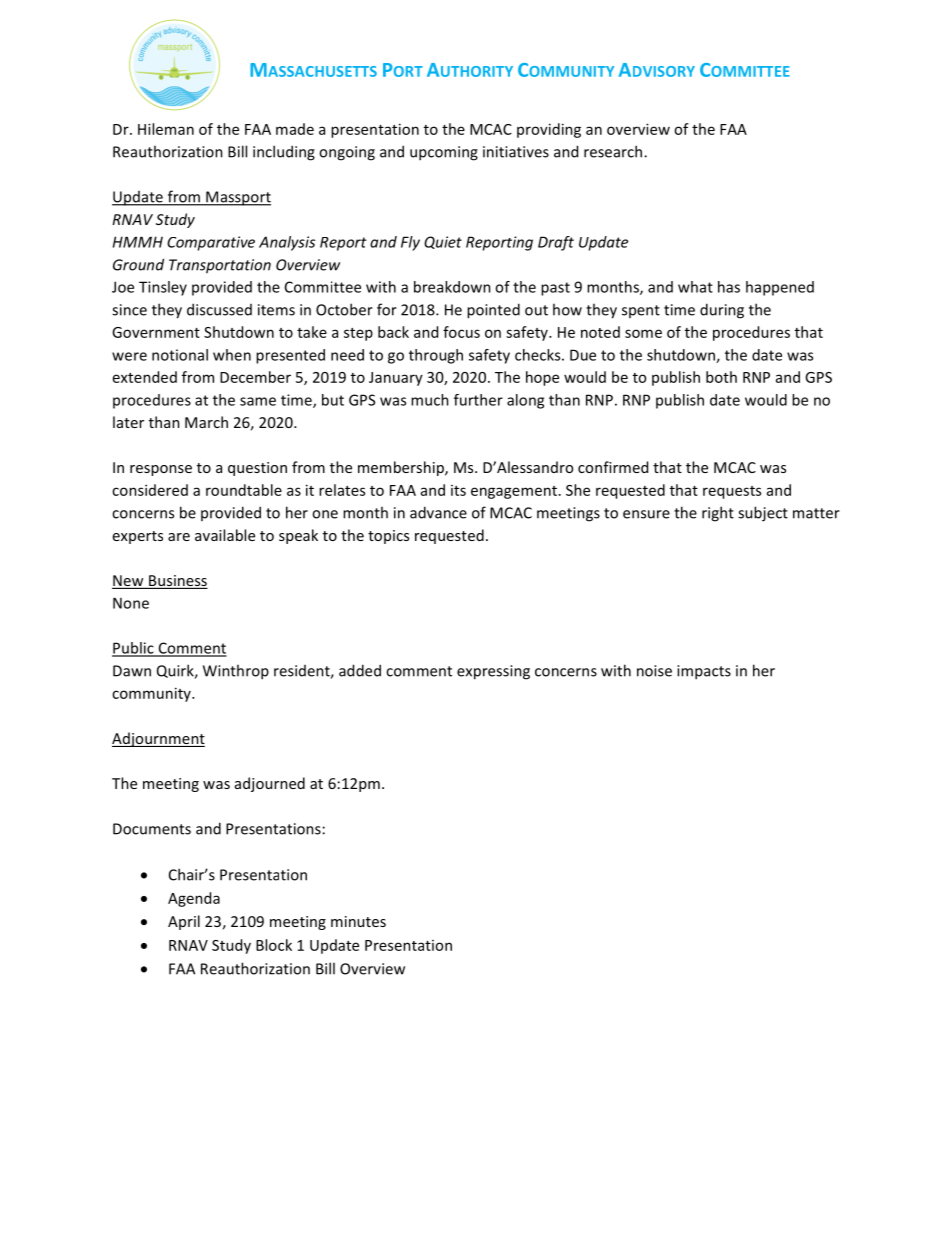  Describe the element at coordinates (236, 672) in the screenshot. I see `Winthrop` at that location.
